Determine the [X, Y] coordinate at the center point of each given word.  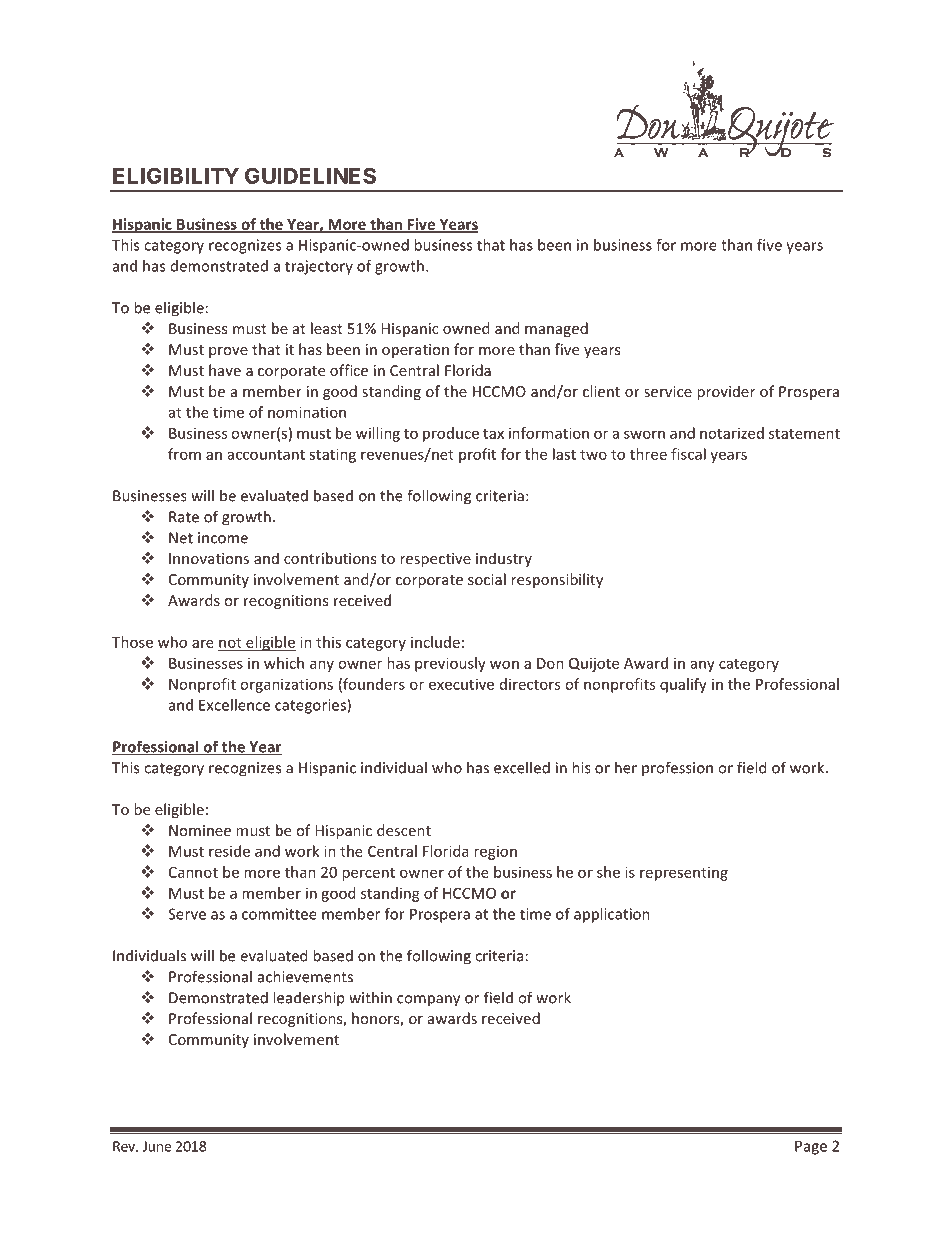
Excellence [234, 705]
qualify [683, 685]
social [487, 579]
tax [493, 434]
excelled [522, 767]
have [225, 370]
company [428, 1001]
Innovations [209, 558]
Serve [187, 914]
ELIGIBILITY [176, 175]
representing [684, 874]
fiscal [688, 454]
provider [726, 392]
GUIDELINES [310, 175]
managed [556, 329]
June [157, 1146]
